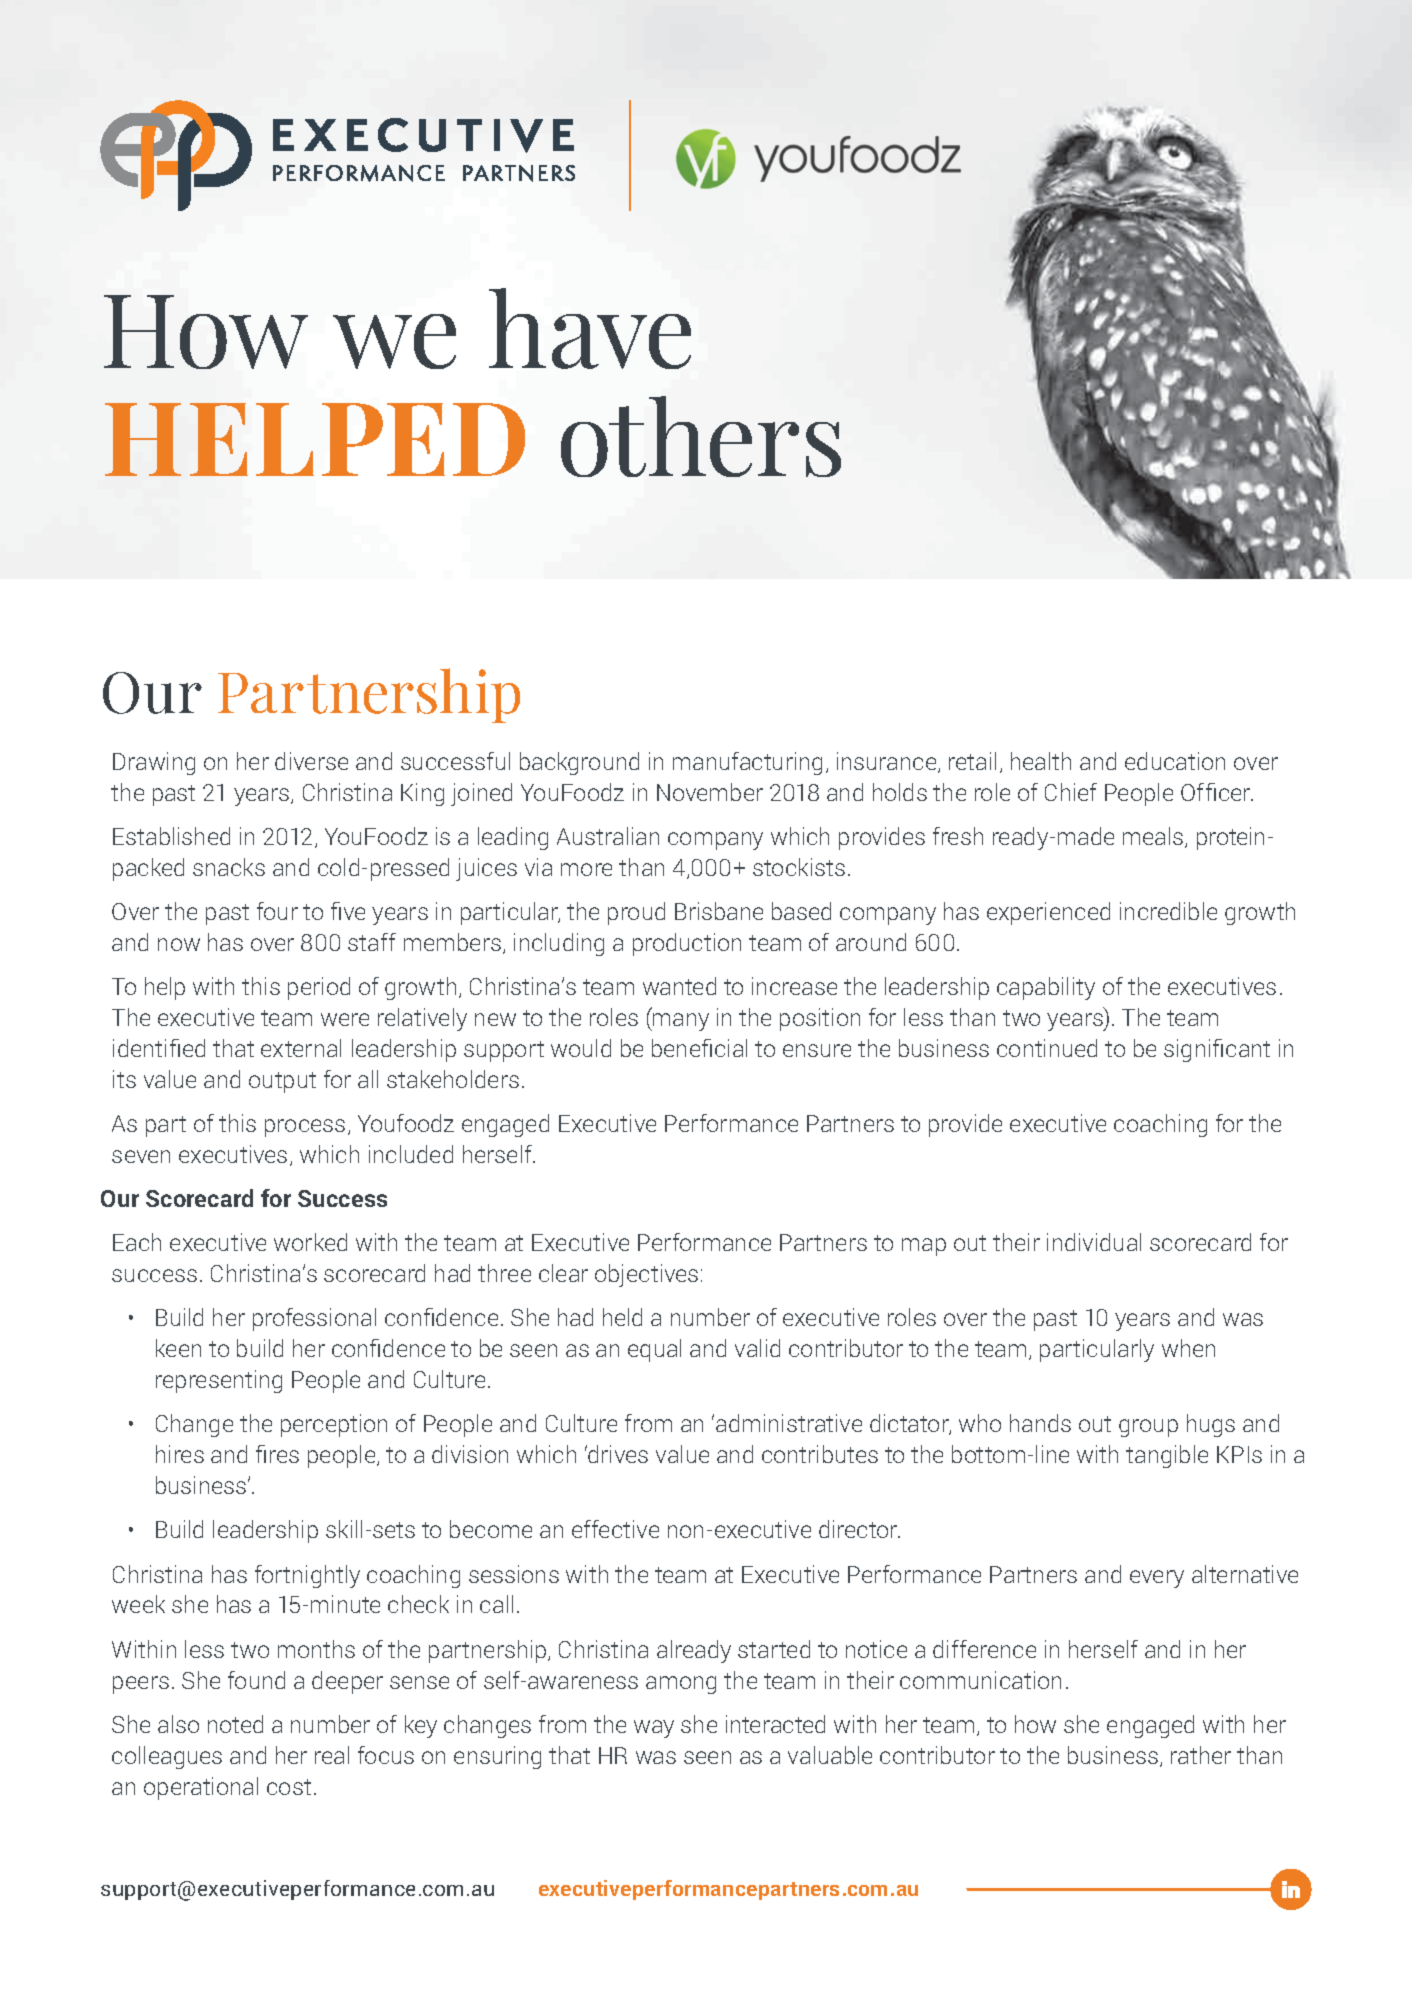 The image size is (1412, 1997). What do you see at coordinates (590, 328) in the page?
I see `have` at bounding box center [590, 328].
